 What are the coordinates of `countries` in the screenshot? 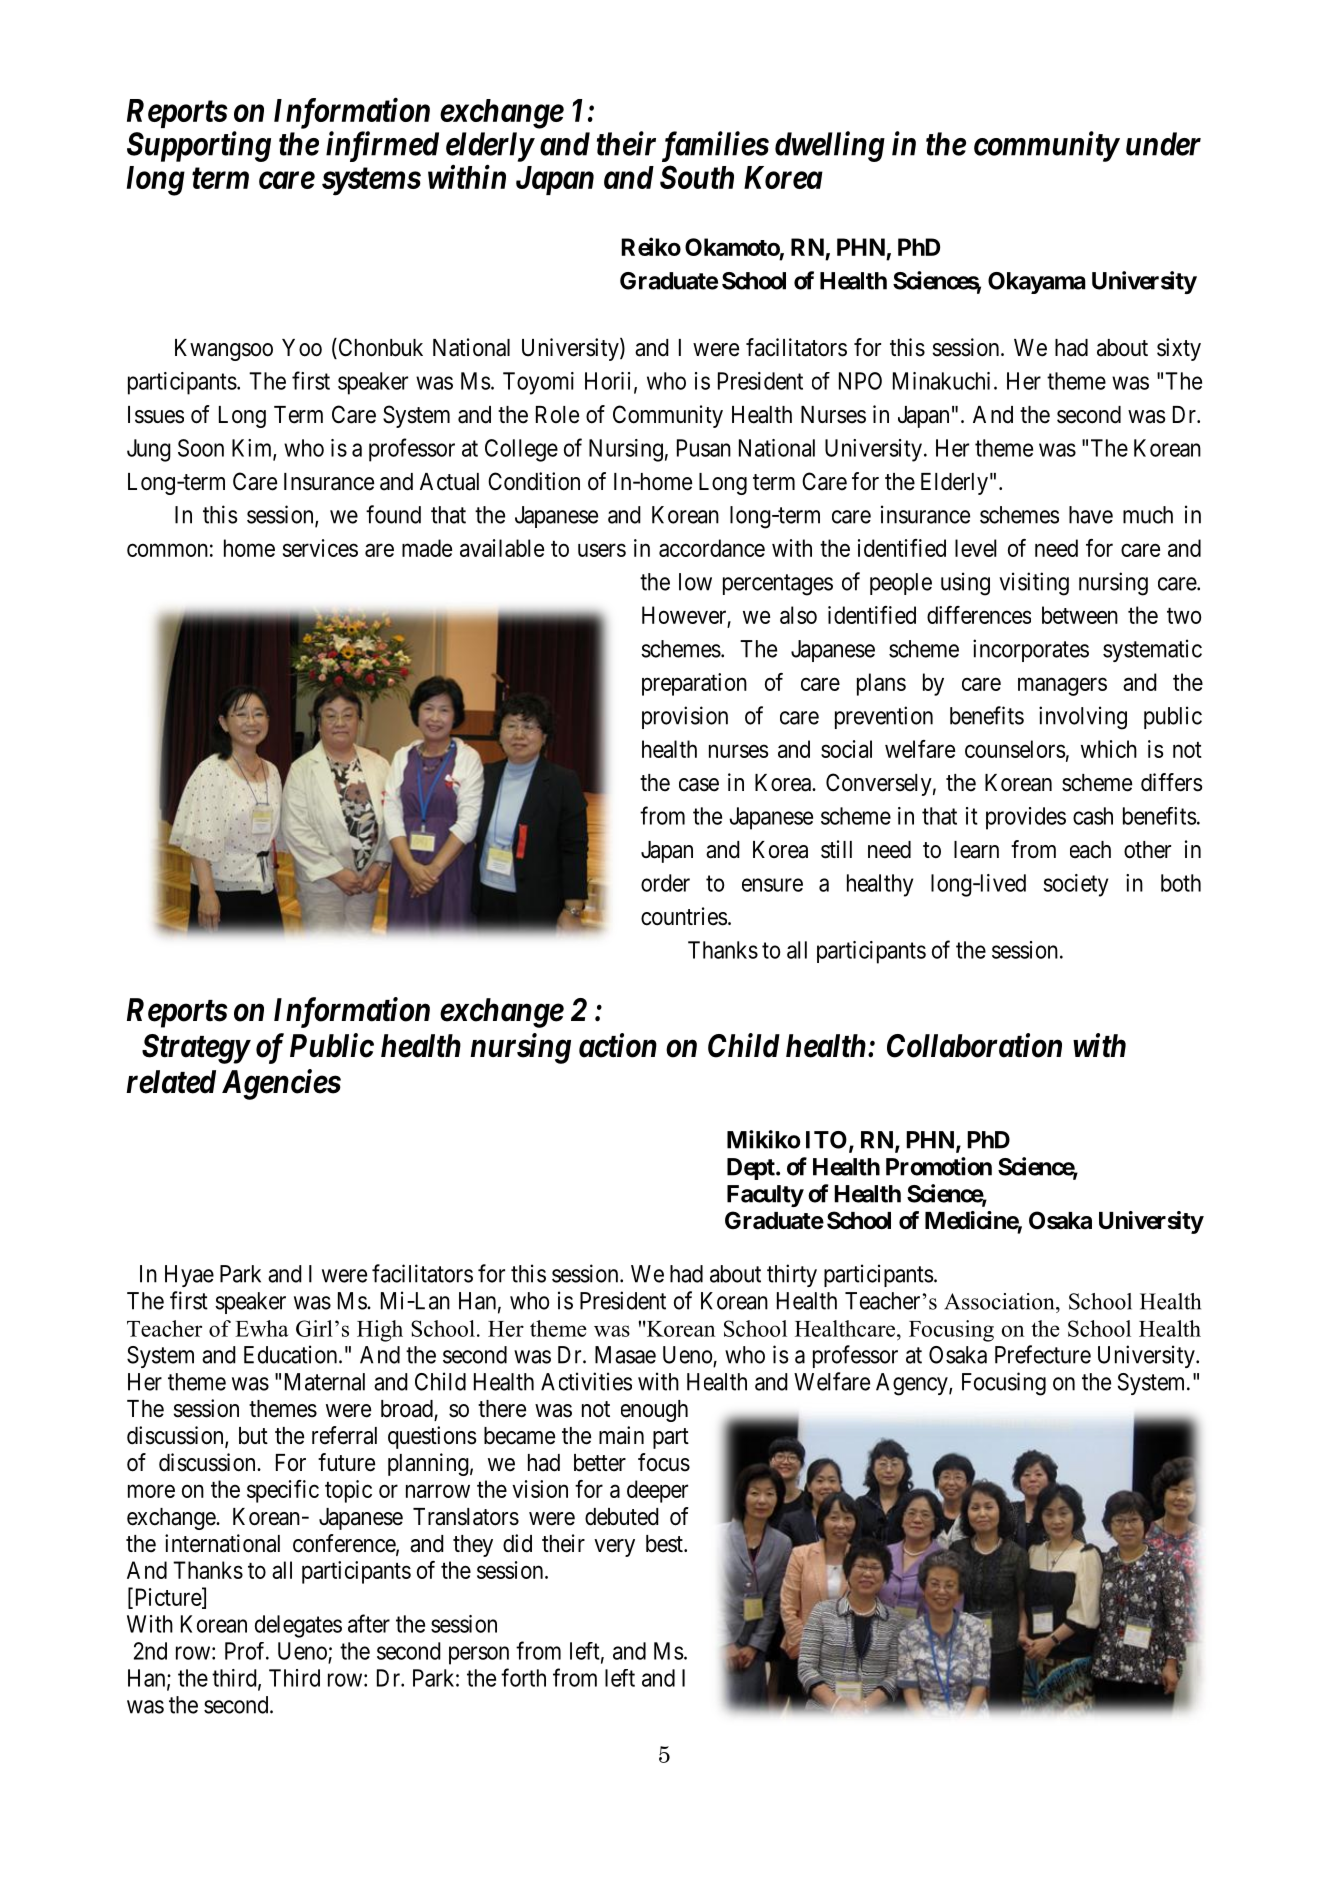 It's located at (684, 916).
